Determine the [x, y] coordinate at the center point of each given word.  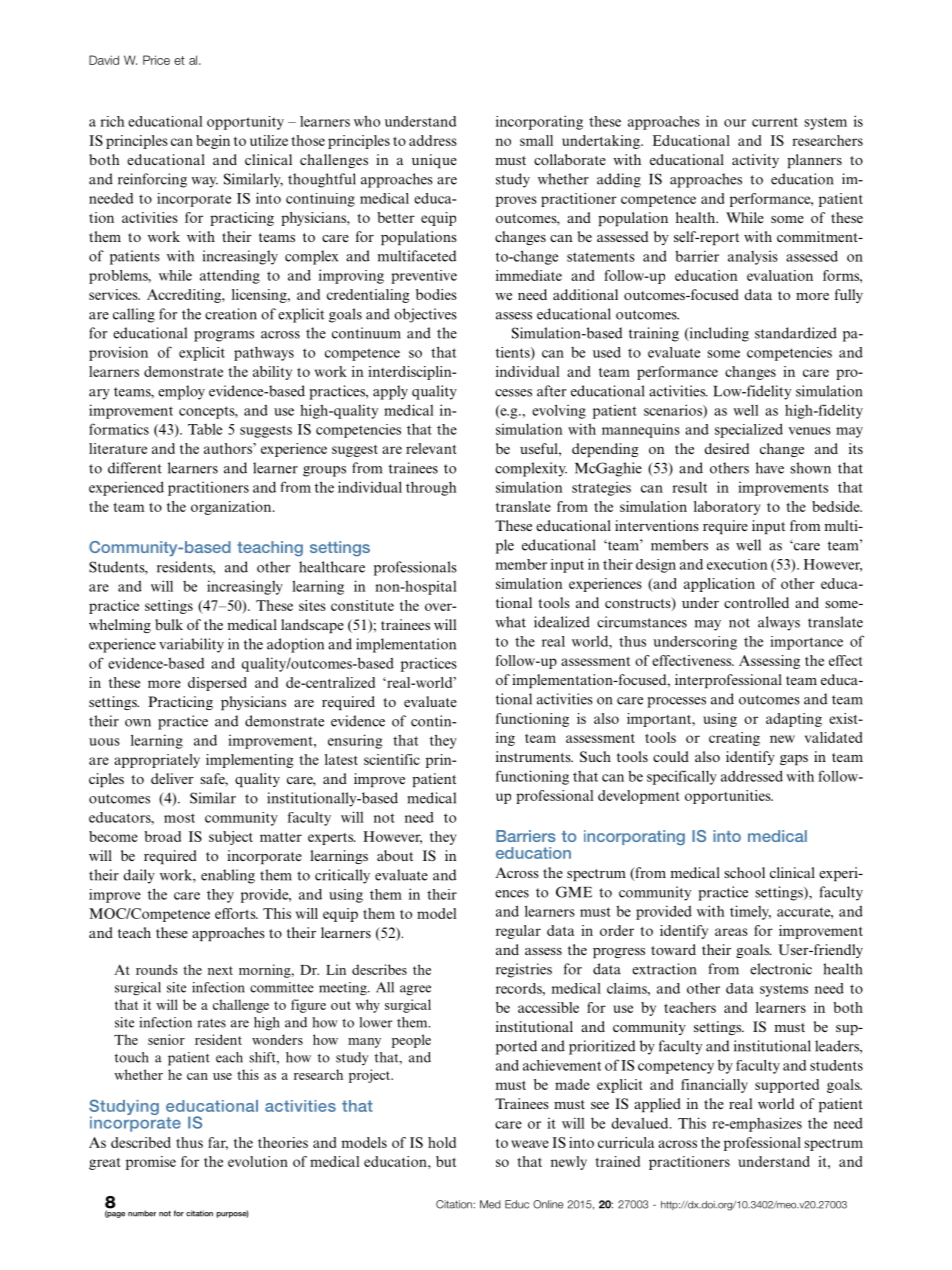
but [446, 1161]
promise [151, 1163]
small [536, 140]
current [775, 122]
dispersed [217, 684]
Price [156, 60]
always [779, 623]
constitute [362, 605]
